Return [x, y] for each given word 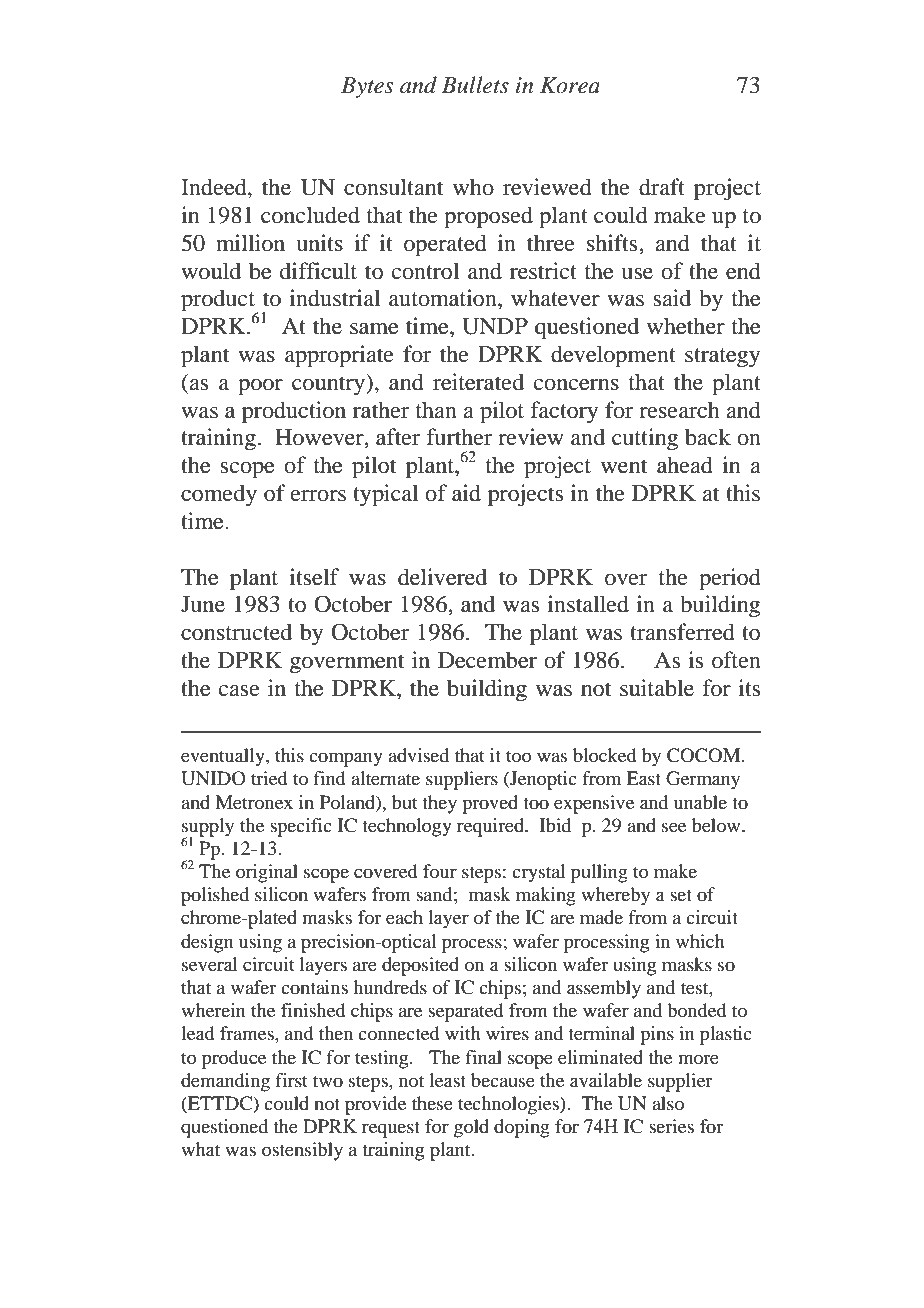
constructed [236, 632]
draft [662, 187]
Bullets [475, 85]
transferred [682, 632]
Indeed [215, 188]
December [487, 660]
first [291, 1080]
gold [471, 1128]
